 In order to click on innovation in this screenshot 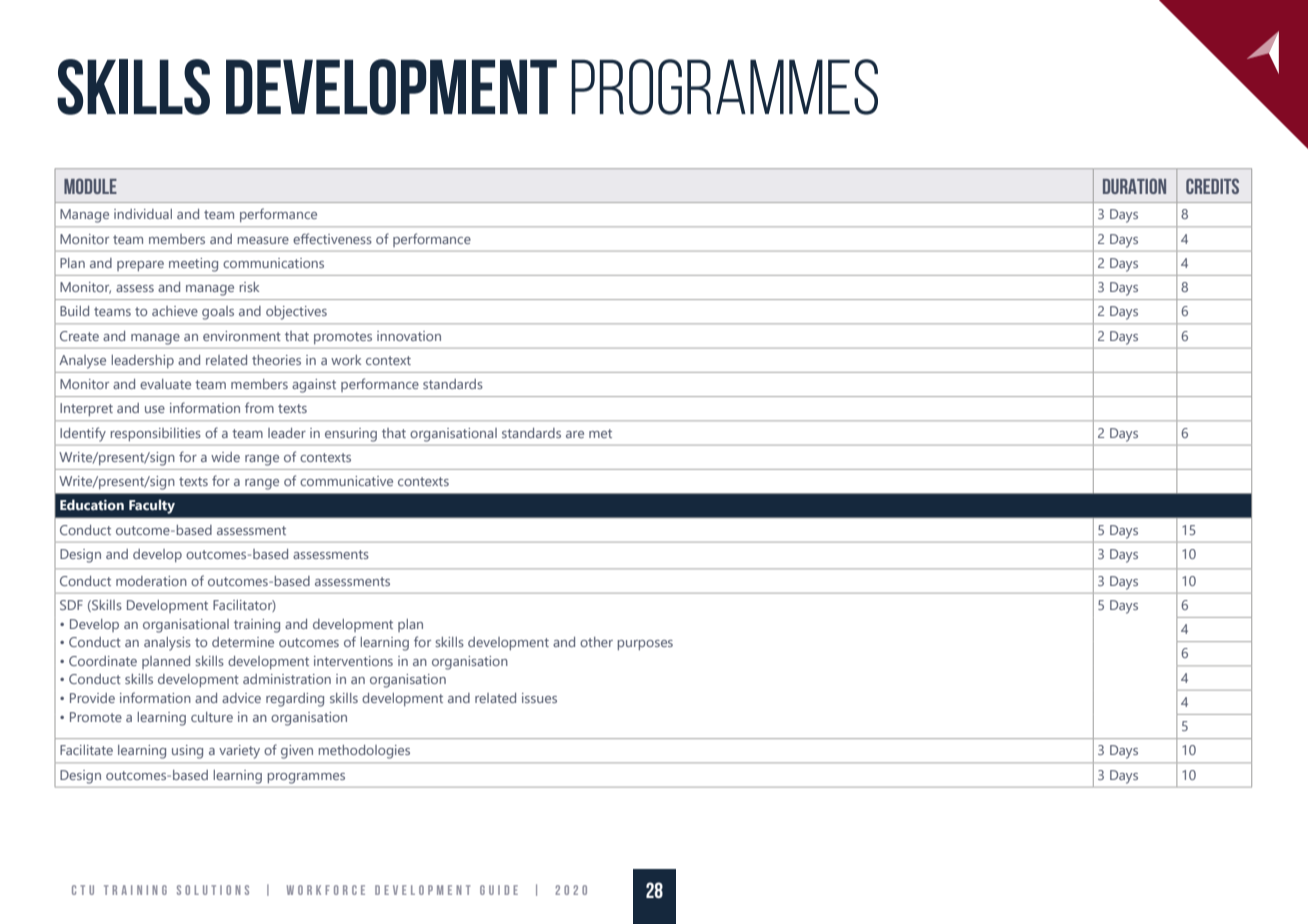, I will do `click(409, 336)`.
